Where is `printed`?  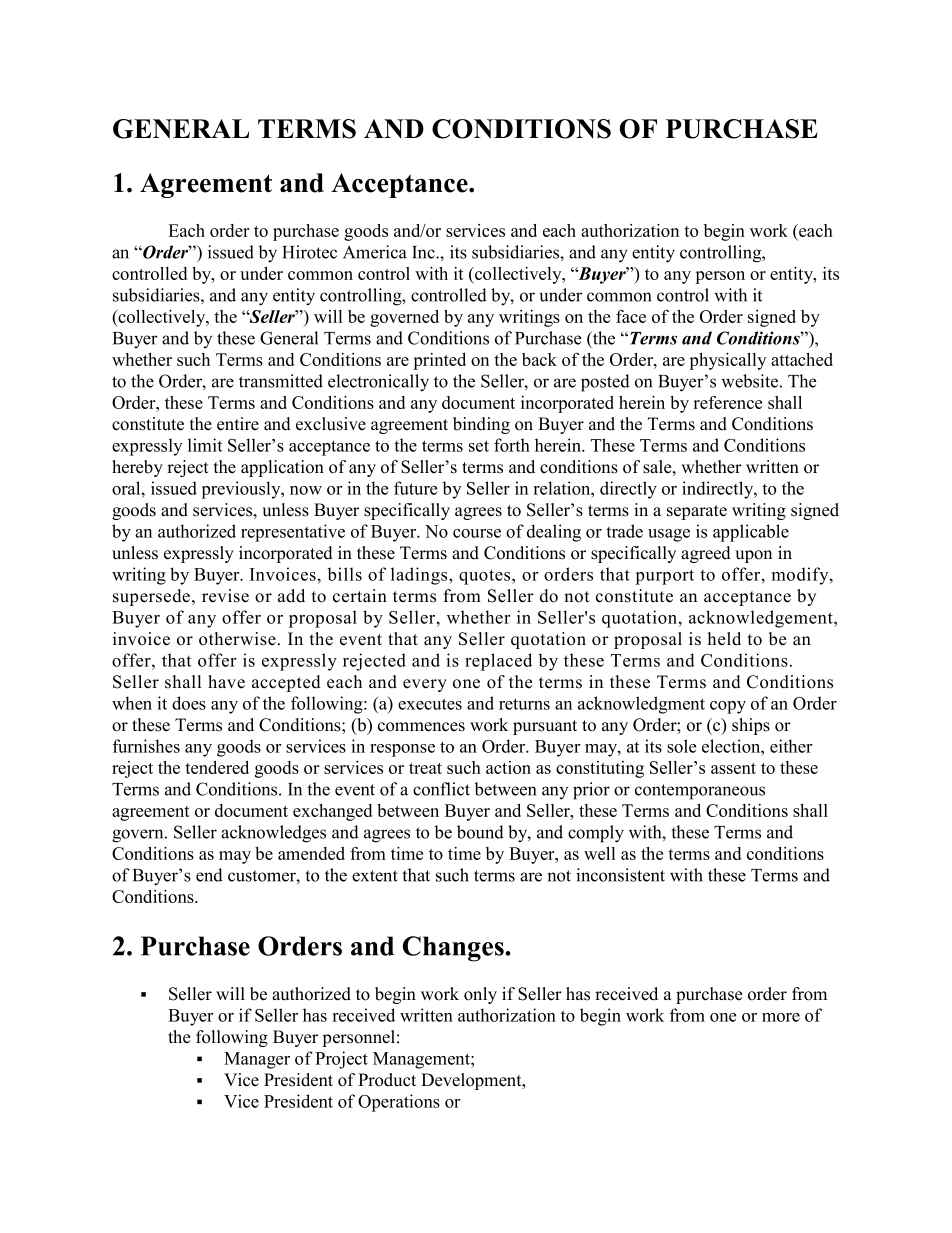
printed is located at coordinates (439, 361).
